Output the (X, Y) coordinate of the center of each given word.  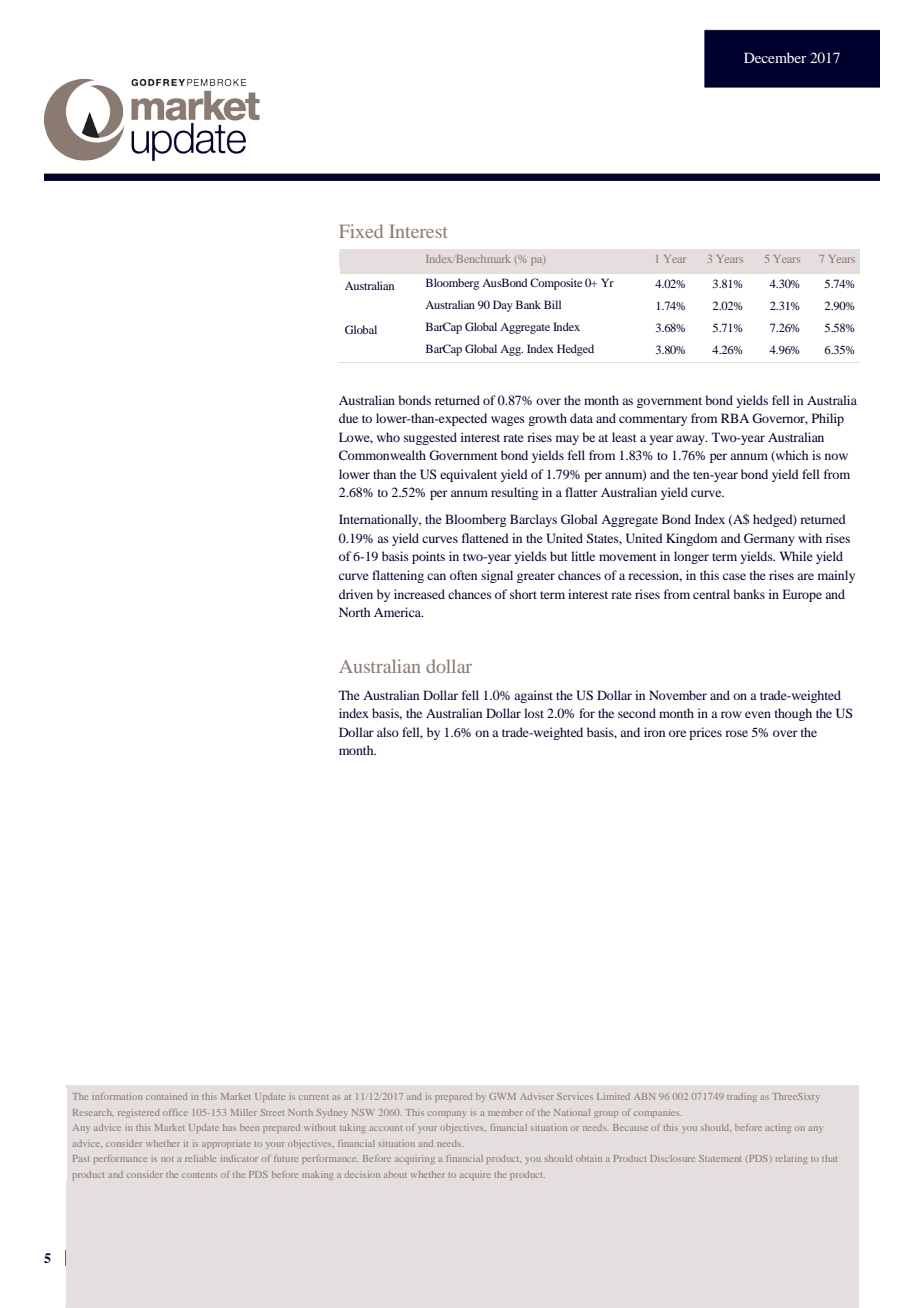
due (348, 418)
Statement (720, 1158)
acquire (475, 1176)
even (758, 714)
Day (503, 306)
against (533, 696)
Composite (556, 284)
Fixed (361, 231)
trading (741, 1097)
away (691, 440)
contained (166, 1096)
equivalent (468, 475)
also (388, 732)
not (167, 1159)
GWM (502, 1096)
